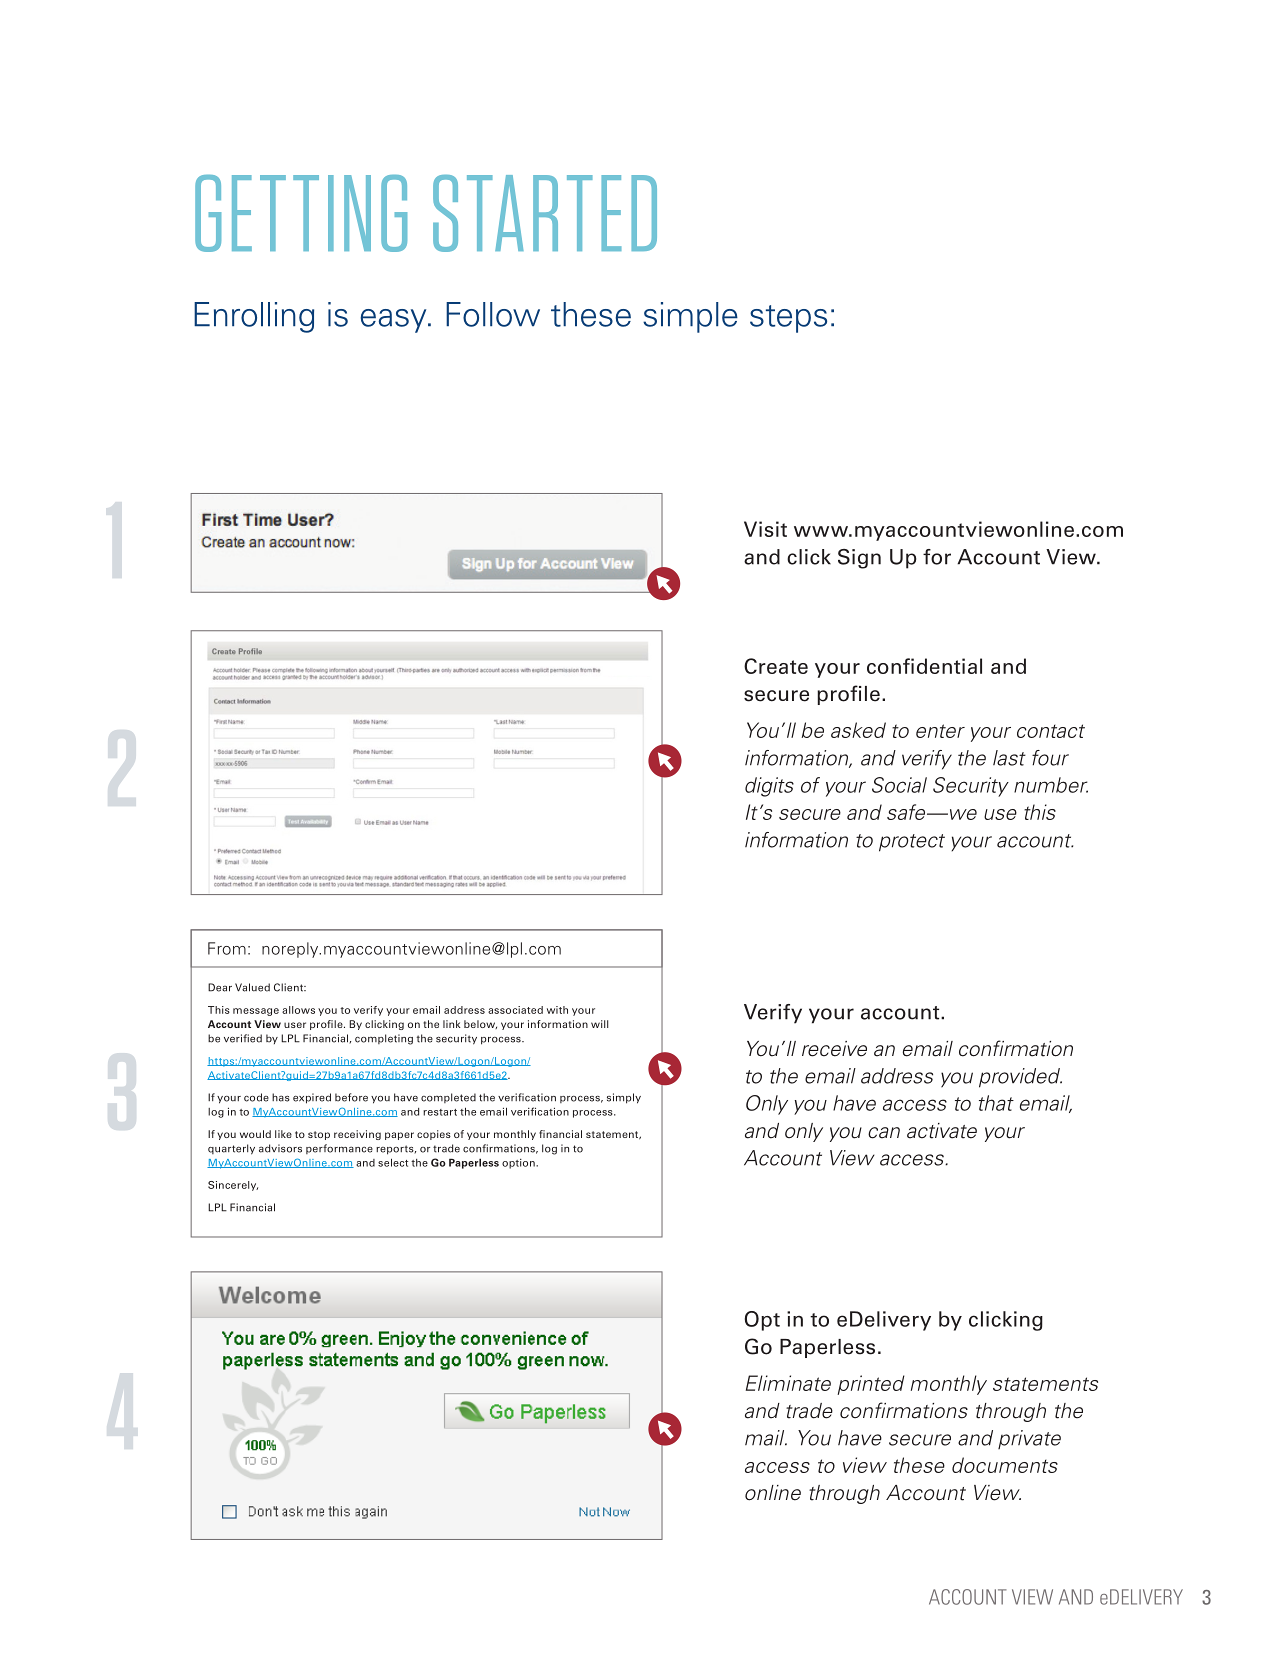 This screenshot has height=1665, width=1287. Describe the element at coordinates (776, 666) in the screenshot. I see `Create` at that location.
